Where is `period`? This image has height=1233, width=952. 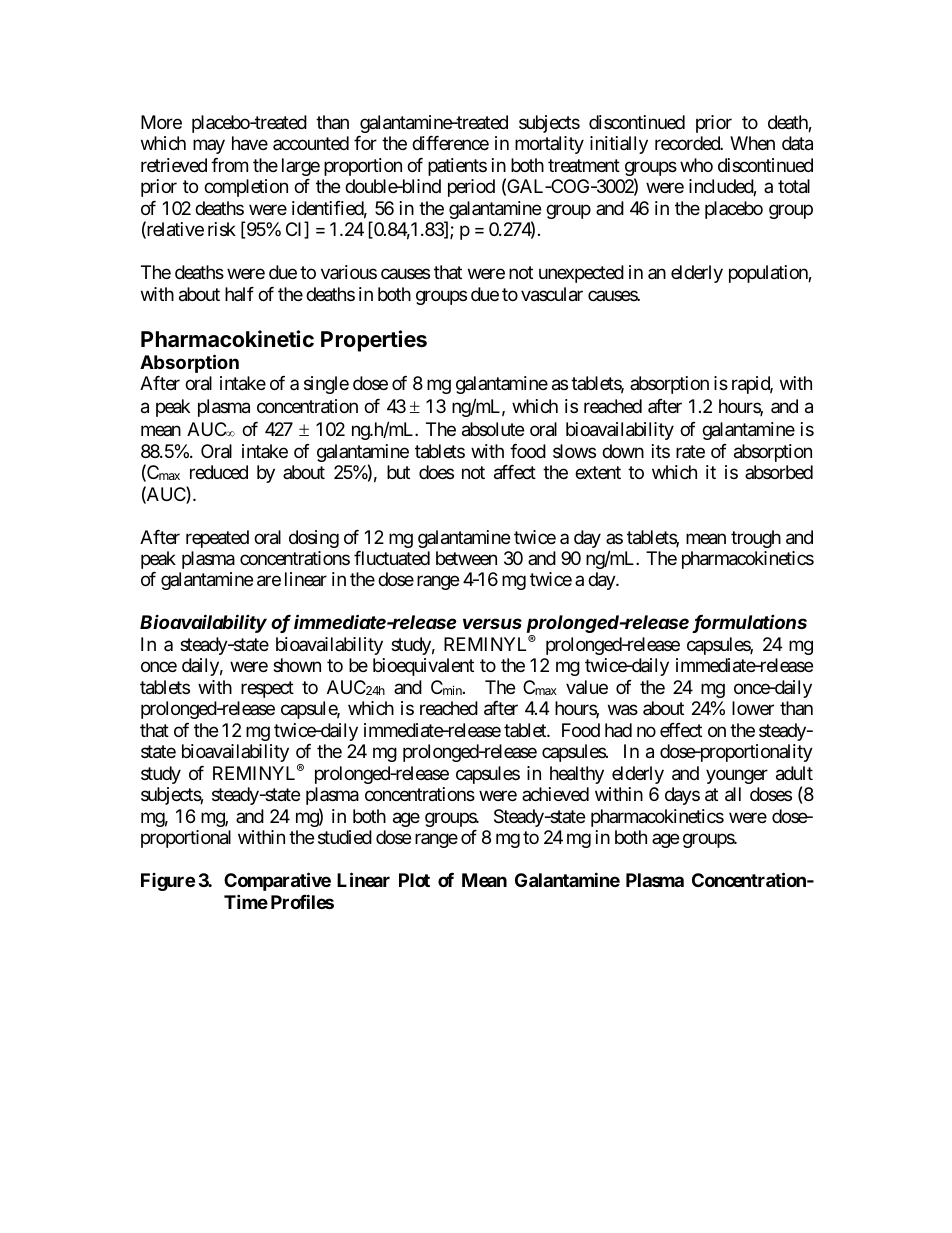 period is located at coordinates (471, 188).
